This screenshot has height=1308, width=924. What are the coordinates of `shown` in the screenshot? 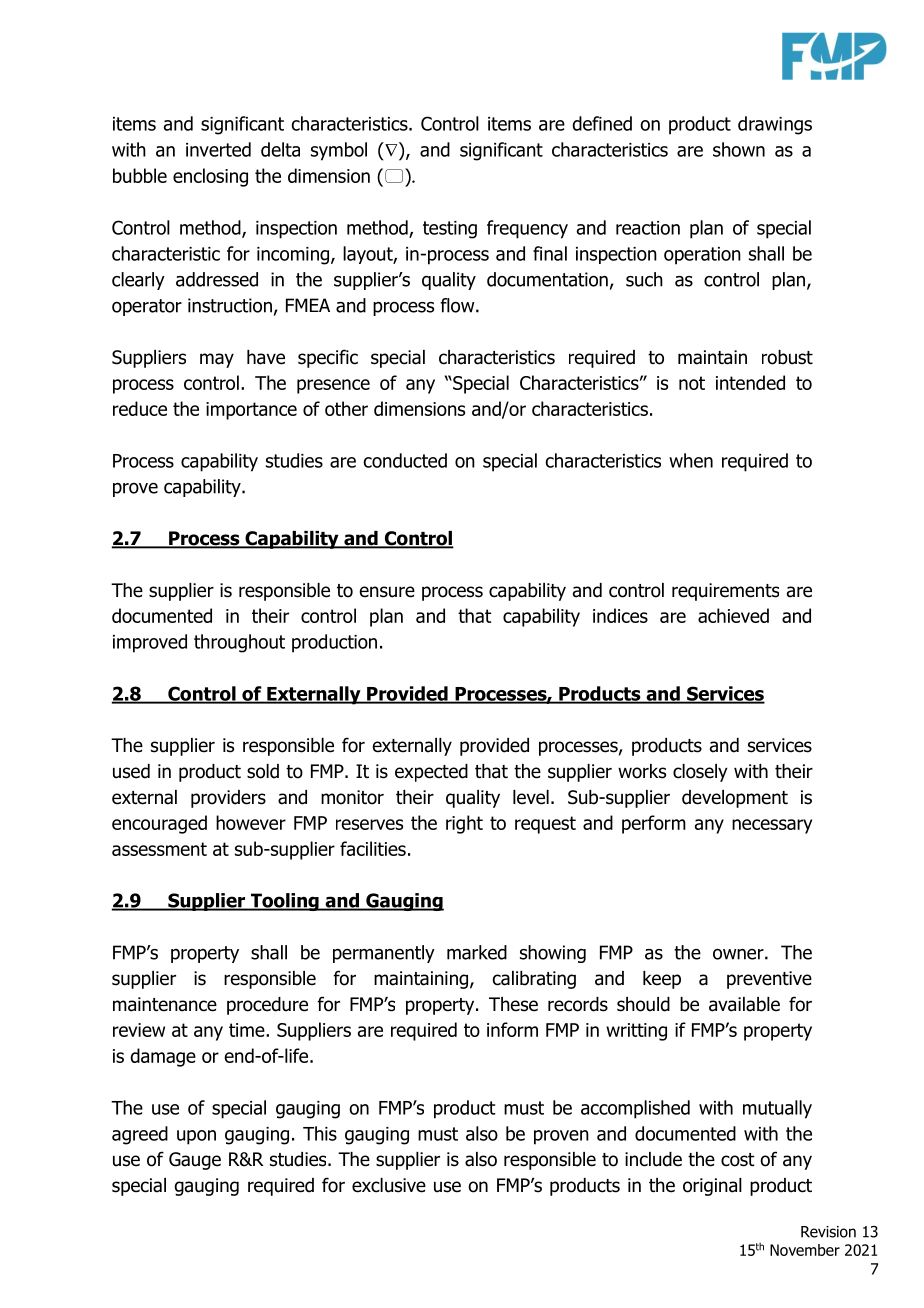 It's located at (739, 149).
